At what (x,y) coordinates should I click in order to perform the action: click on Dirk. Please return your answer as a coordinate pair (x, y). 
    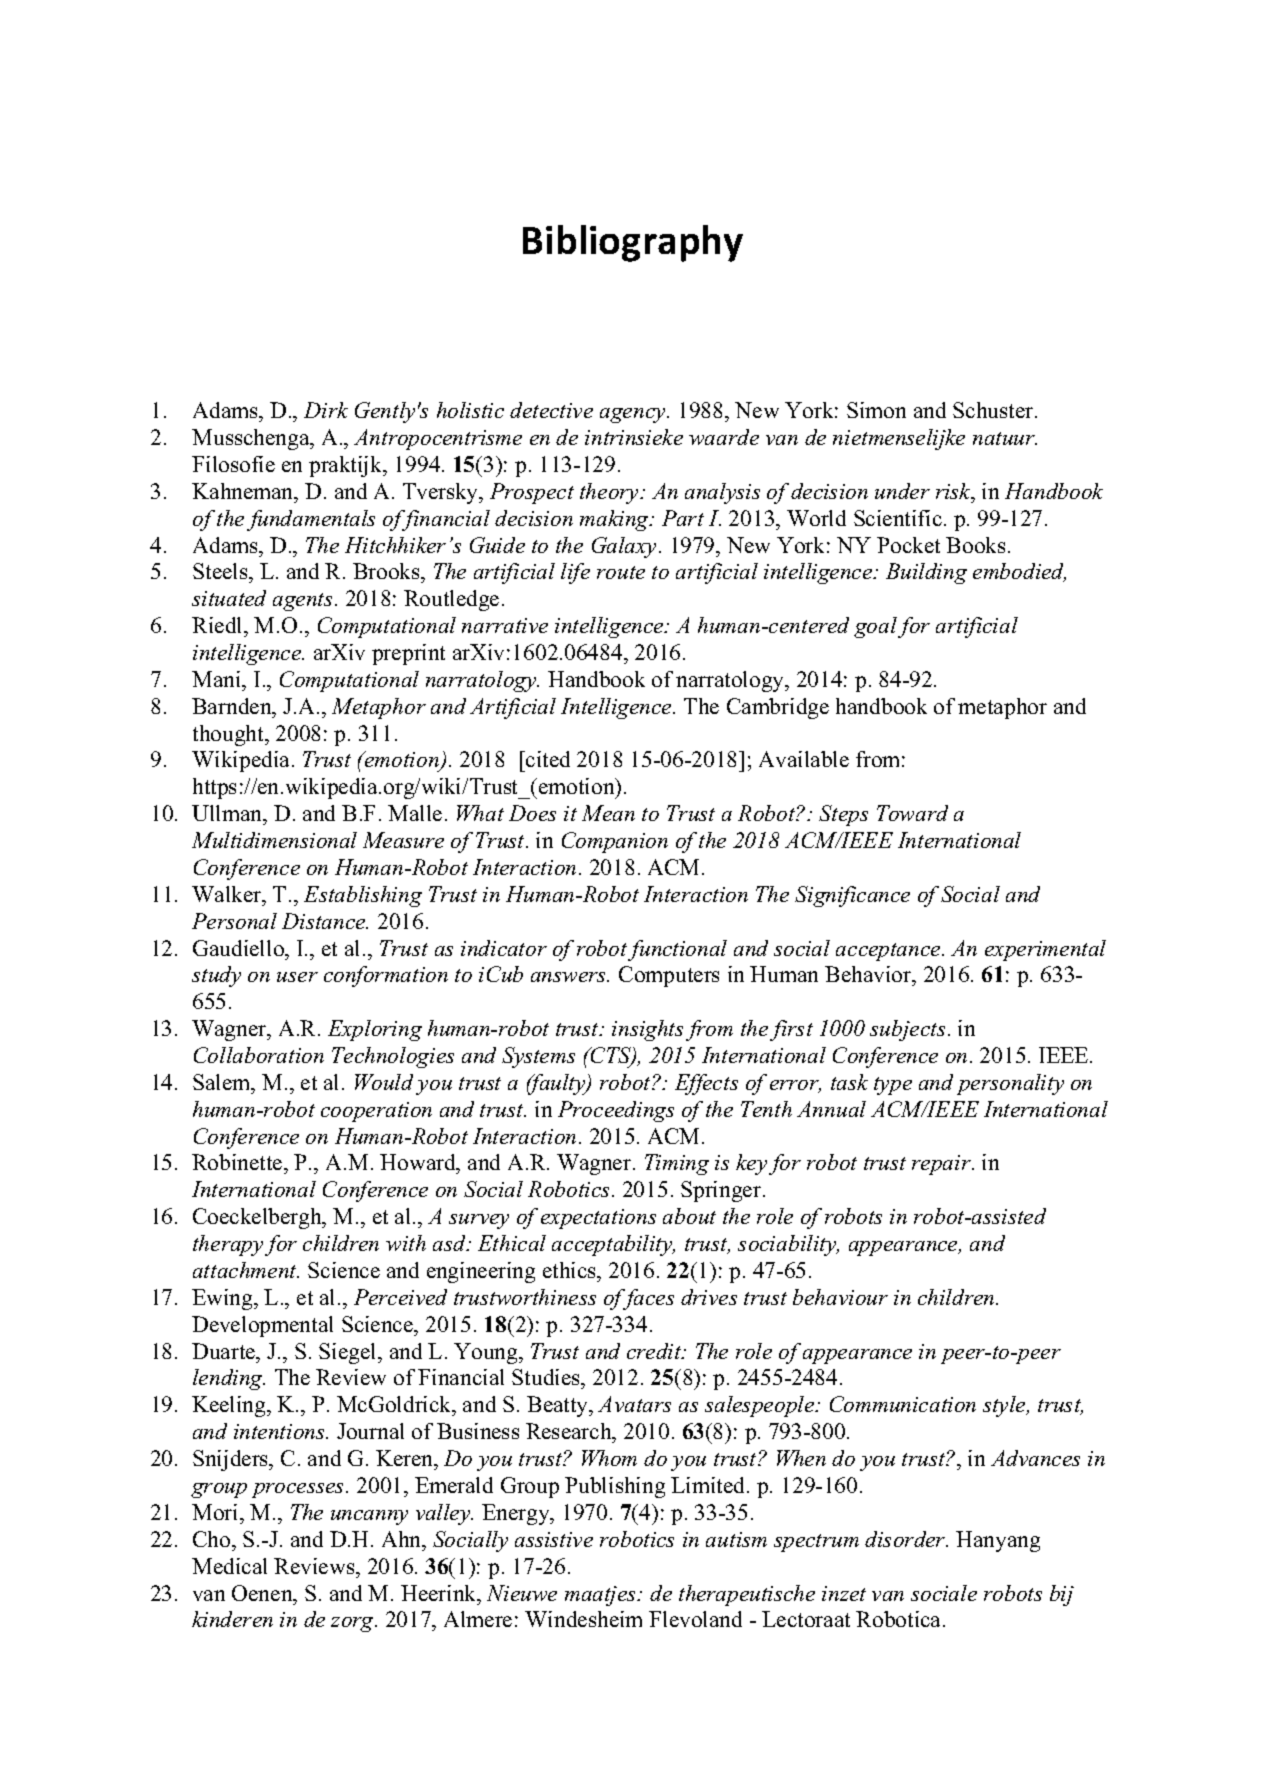
    Looking at the image, I should click on (326, 410).
